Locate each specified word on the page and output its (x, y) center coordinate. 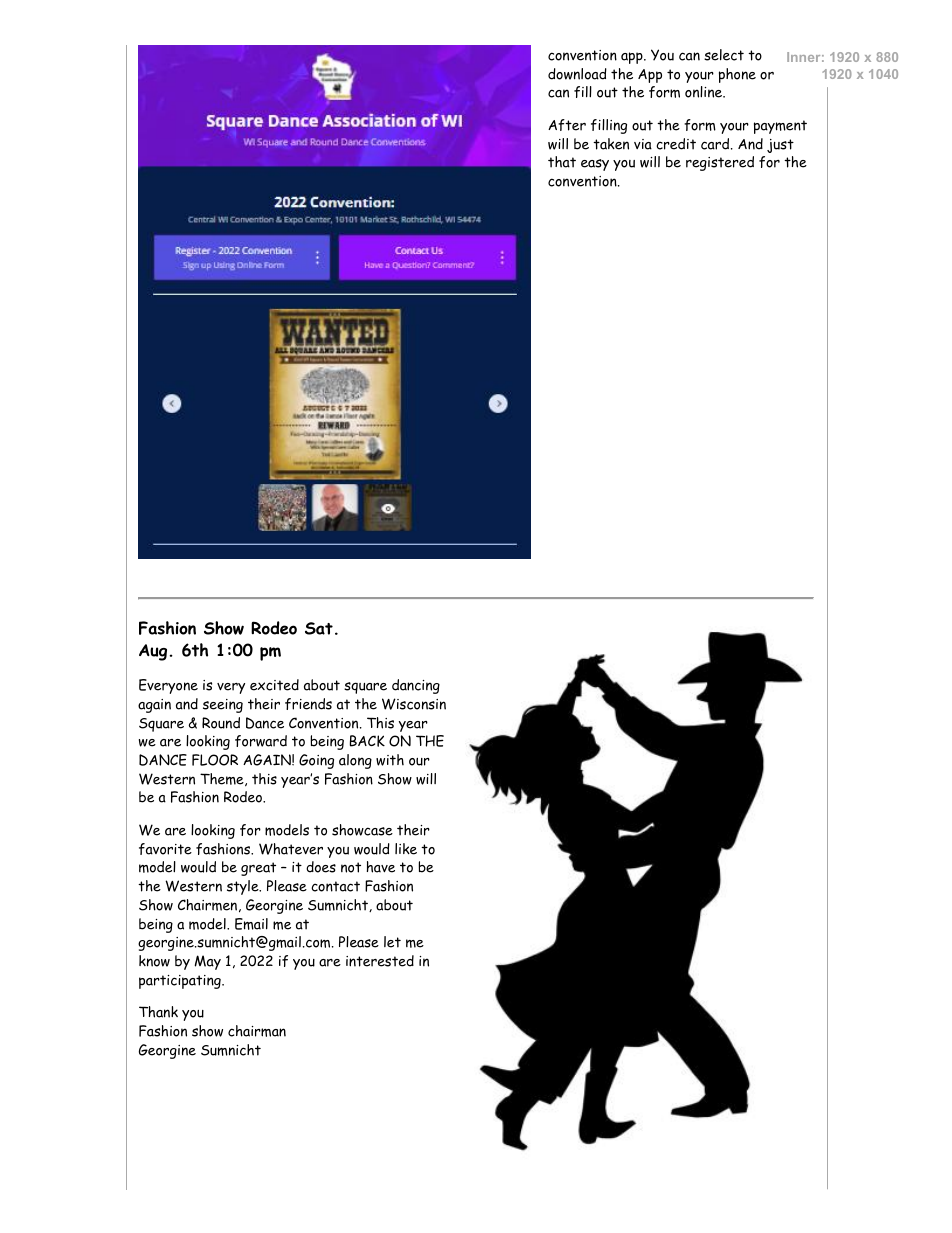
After (567, 125)
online (704, 92)
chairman (257, 1031)
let (392, 942)
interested (380, 961)
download (577, 74)
